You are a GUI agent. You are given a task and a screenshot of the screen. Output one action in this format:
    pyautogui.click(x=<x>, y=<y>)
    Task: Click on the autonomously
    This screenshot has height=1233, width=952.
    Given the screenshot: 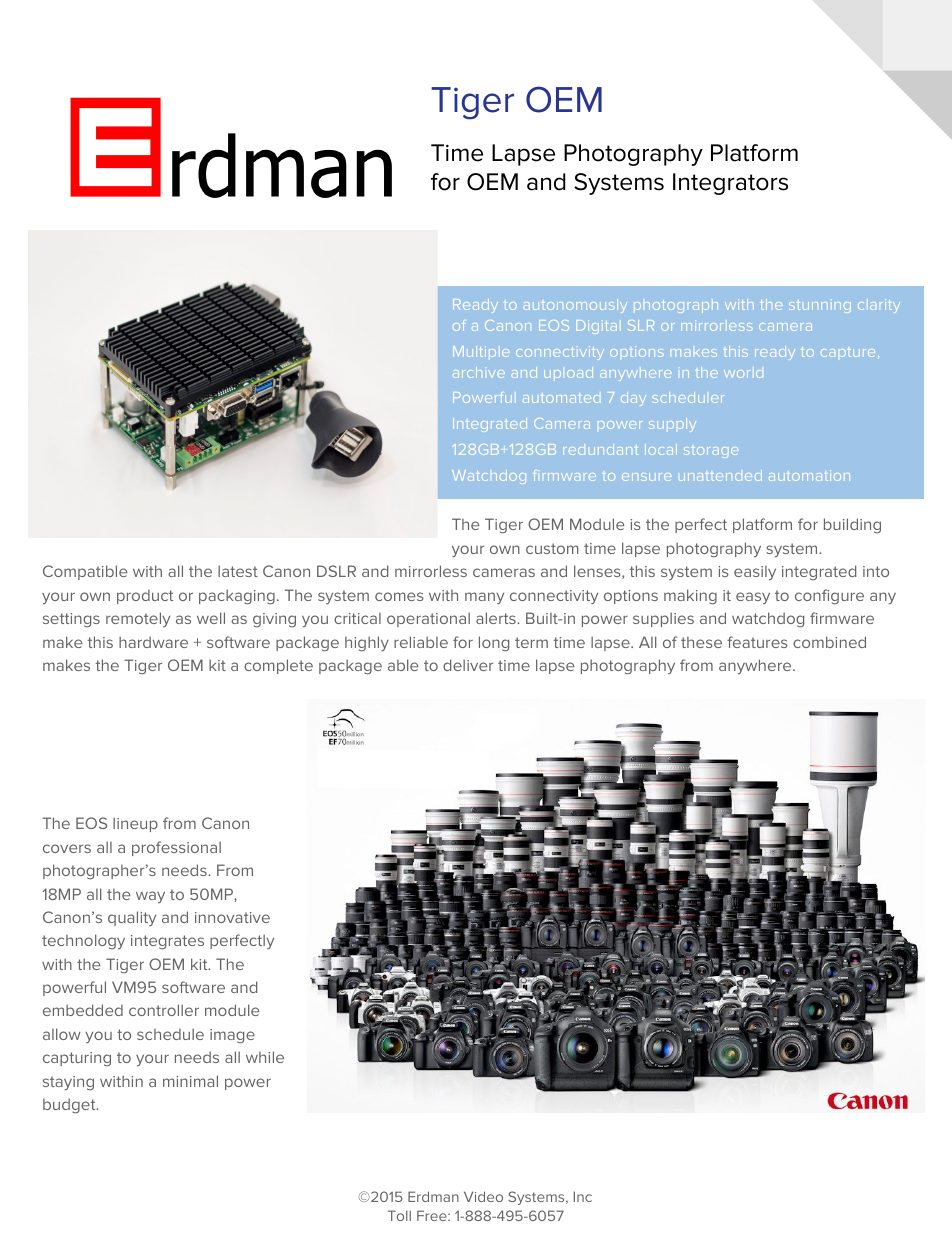 What is the action you would take?
    pyautogui.click(x=575, y=306)
